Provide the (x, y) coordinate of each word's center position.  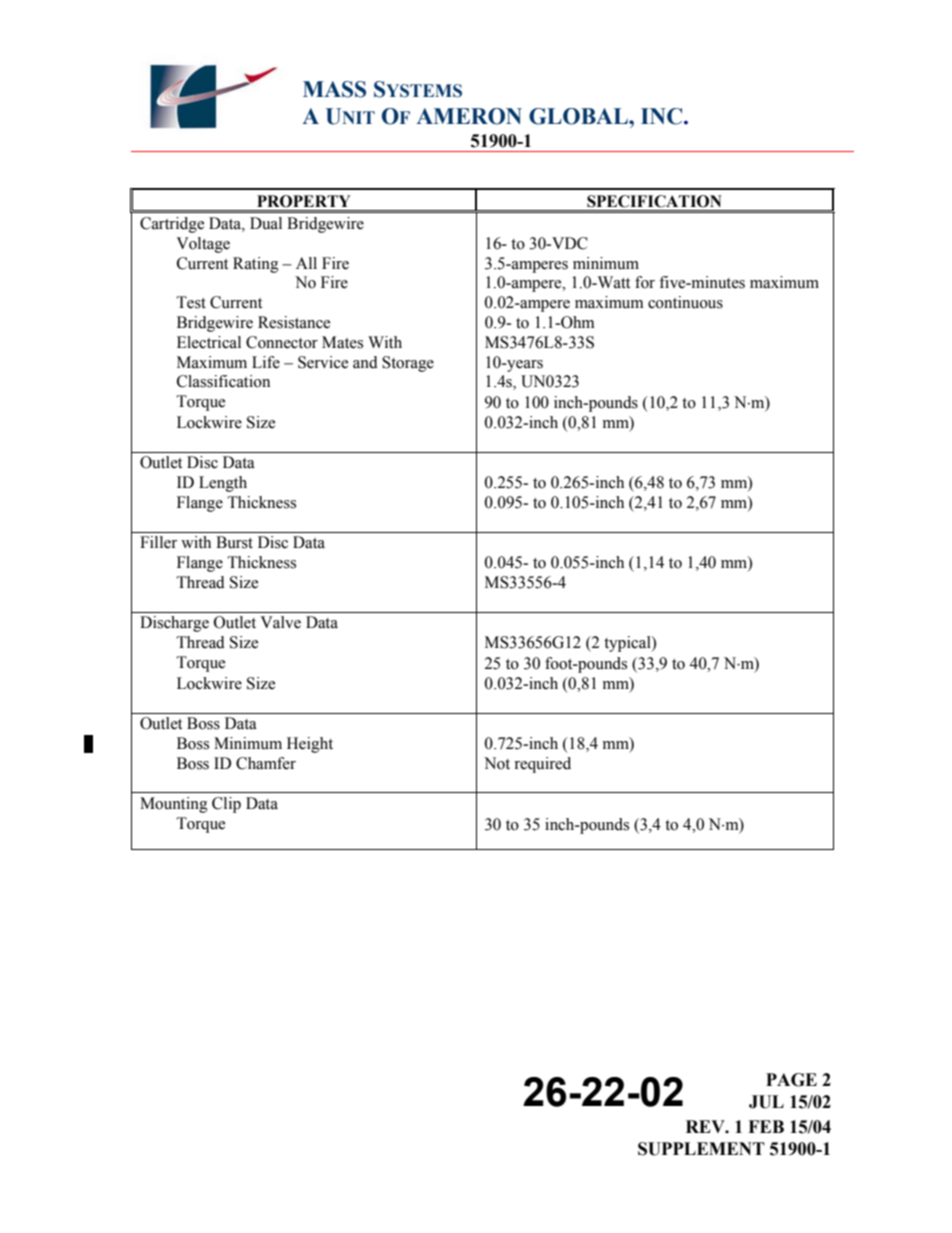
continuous (685, 302)
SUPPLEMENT (701, 1149)
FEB (766, 1126)
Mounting (174, 805)
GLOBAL (579, 116)
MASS (334, 89)
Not (497, 763)
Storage (408, 364)
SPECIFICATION (654, 201)
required (542, 765)
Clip (226, 805)
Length (223, 484)
